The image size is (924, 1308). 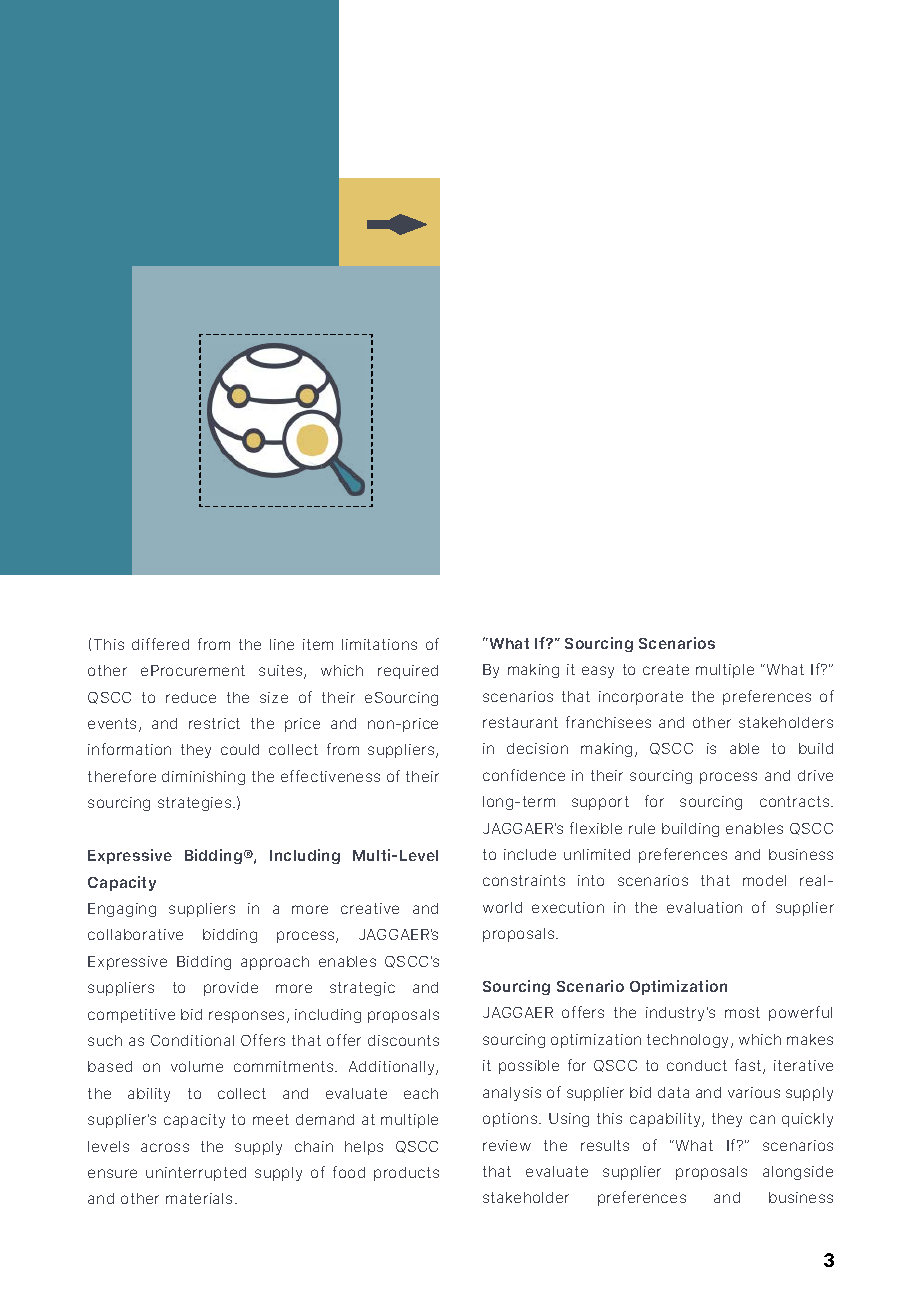 What do you see at coordinates (160, 644) in the screenshot?
I see `differed` at bounding box center [160, 644].
